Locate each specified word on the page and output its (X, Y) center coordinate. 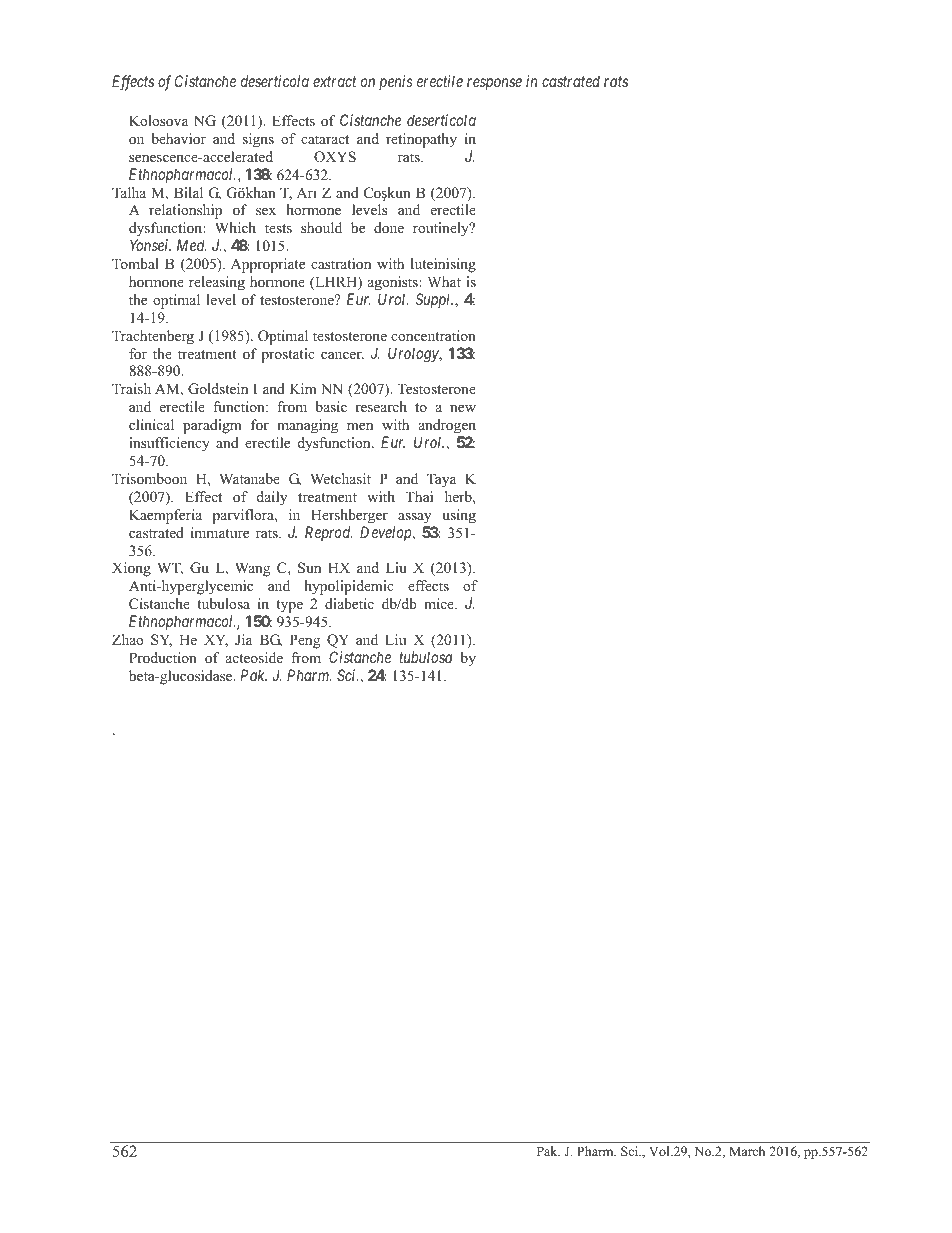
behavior (179, 138)
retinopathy (421, 140)
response (494, 84)
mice (440, 603)
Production (163, 657)
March (747, 1151)
